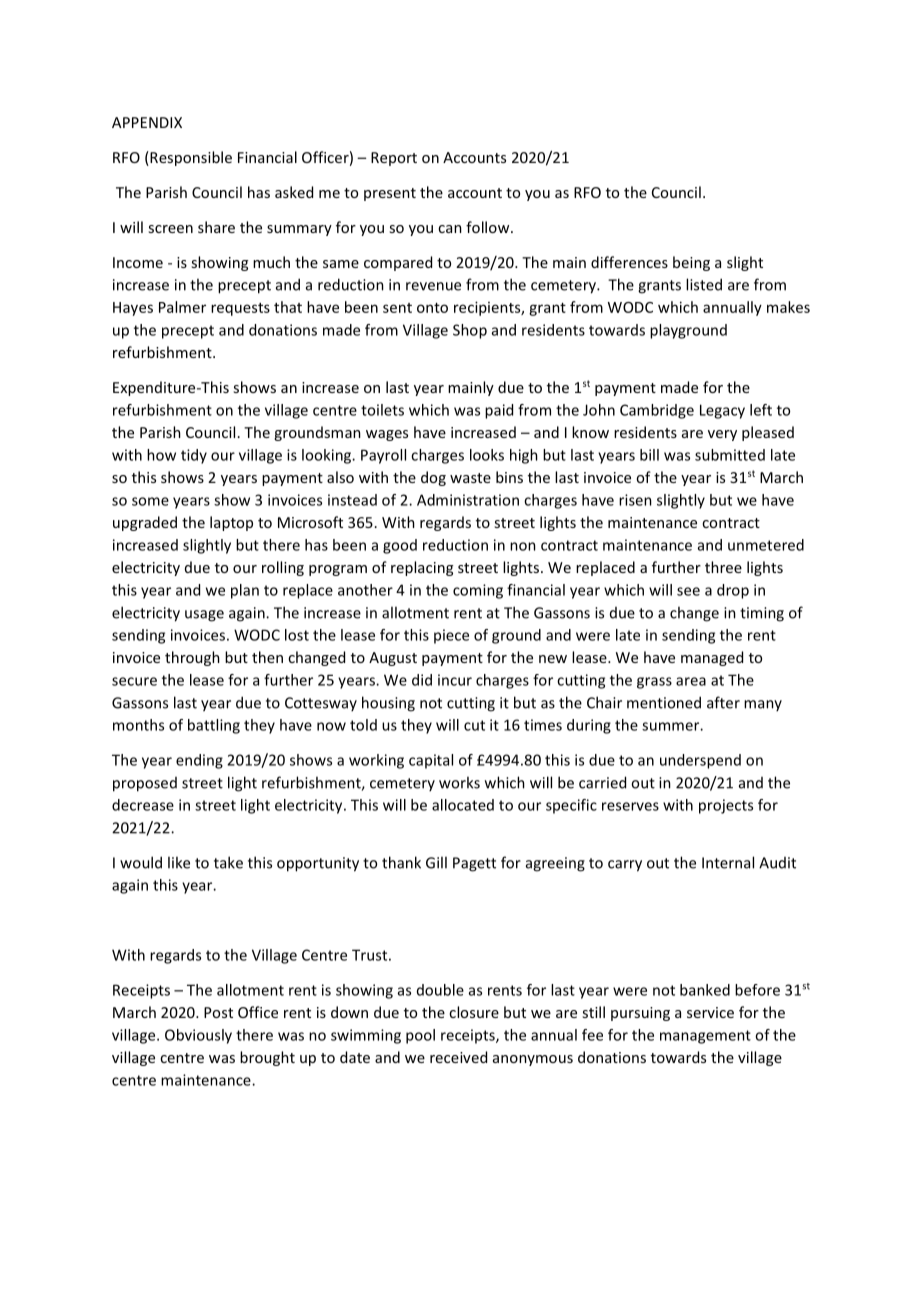  What do you see at coordinates (394, 159) in the screenshot?
I see `Report` at bounding box center [394, 159].
